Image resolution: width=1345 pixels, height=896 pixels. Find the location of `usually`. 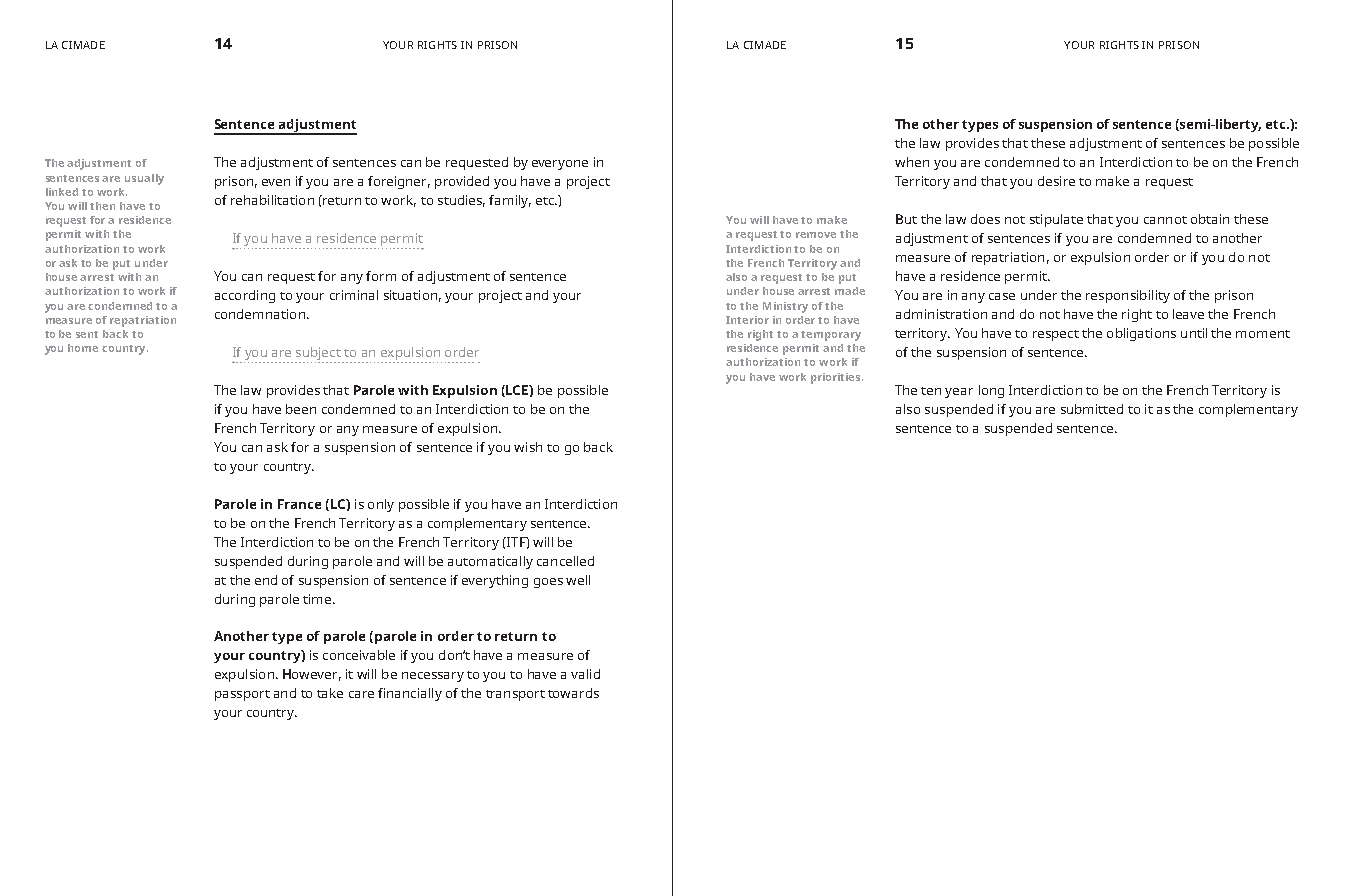

usually is located at coordinates (144, 179).
